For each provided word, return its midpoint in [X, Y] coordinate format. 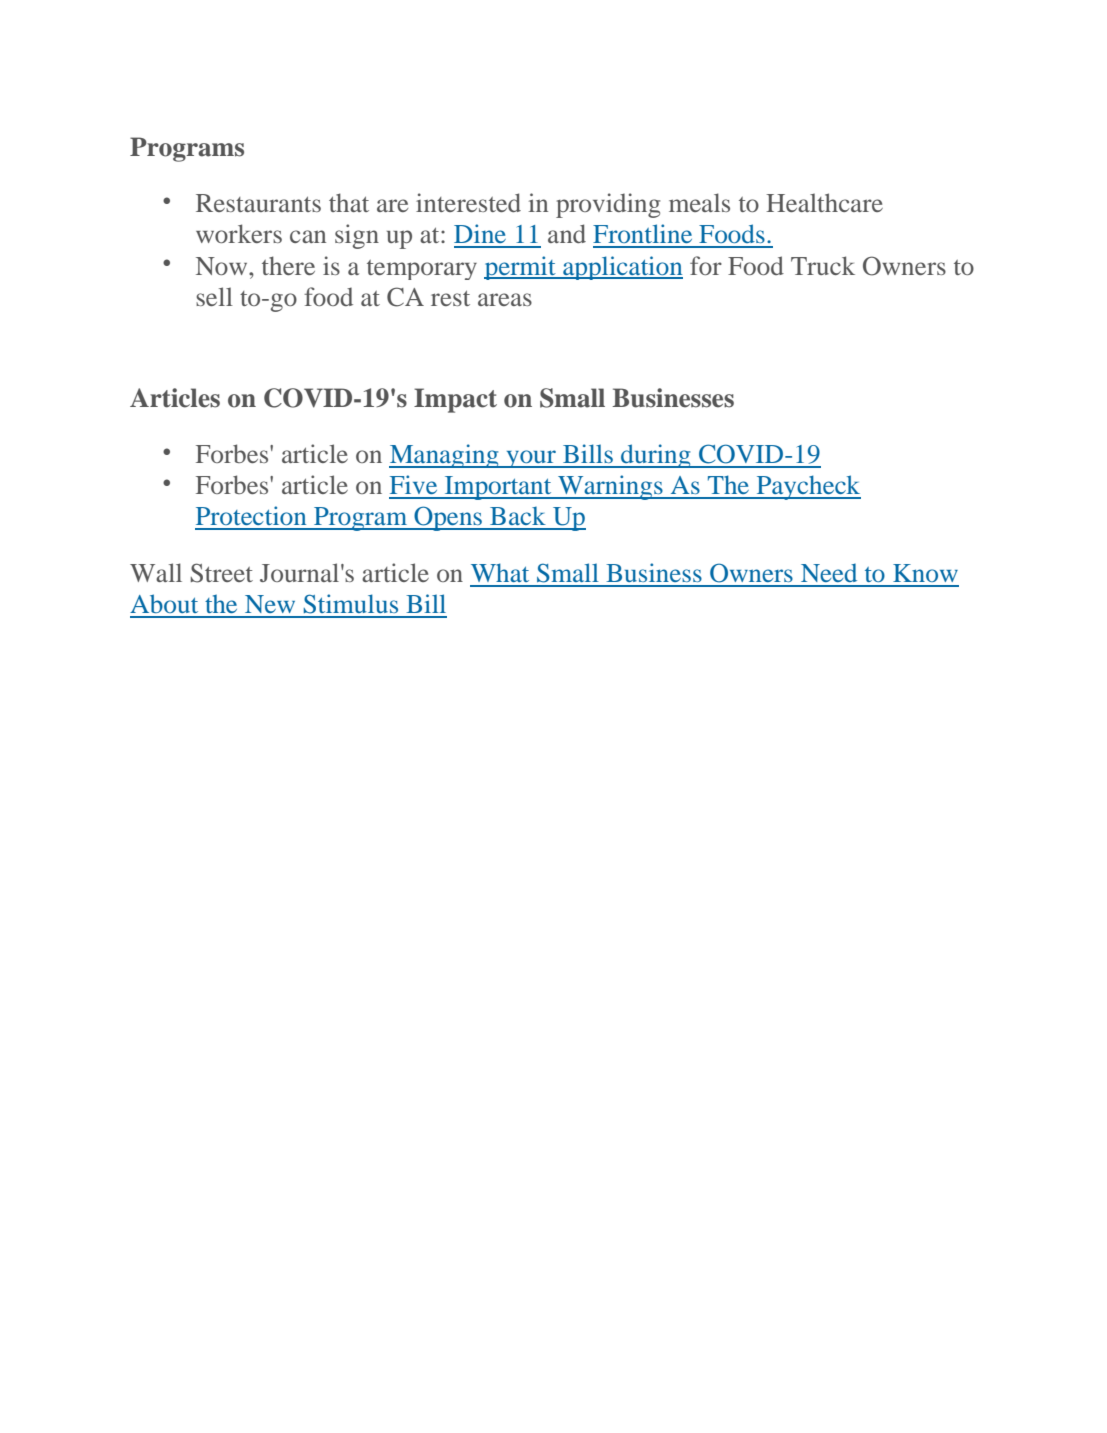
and [567, 233]
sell [214, 296]
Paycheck [807, 487]
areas [505, 299]
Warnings [610, 487]
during [656, 456]
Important [498, 488]
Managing [445, 456]
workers [239, 233]
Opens [448, 518]
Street [222, 573]
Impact [455, 400]
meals [699, 202]
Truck [823, 265]
